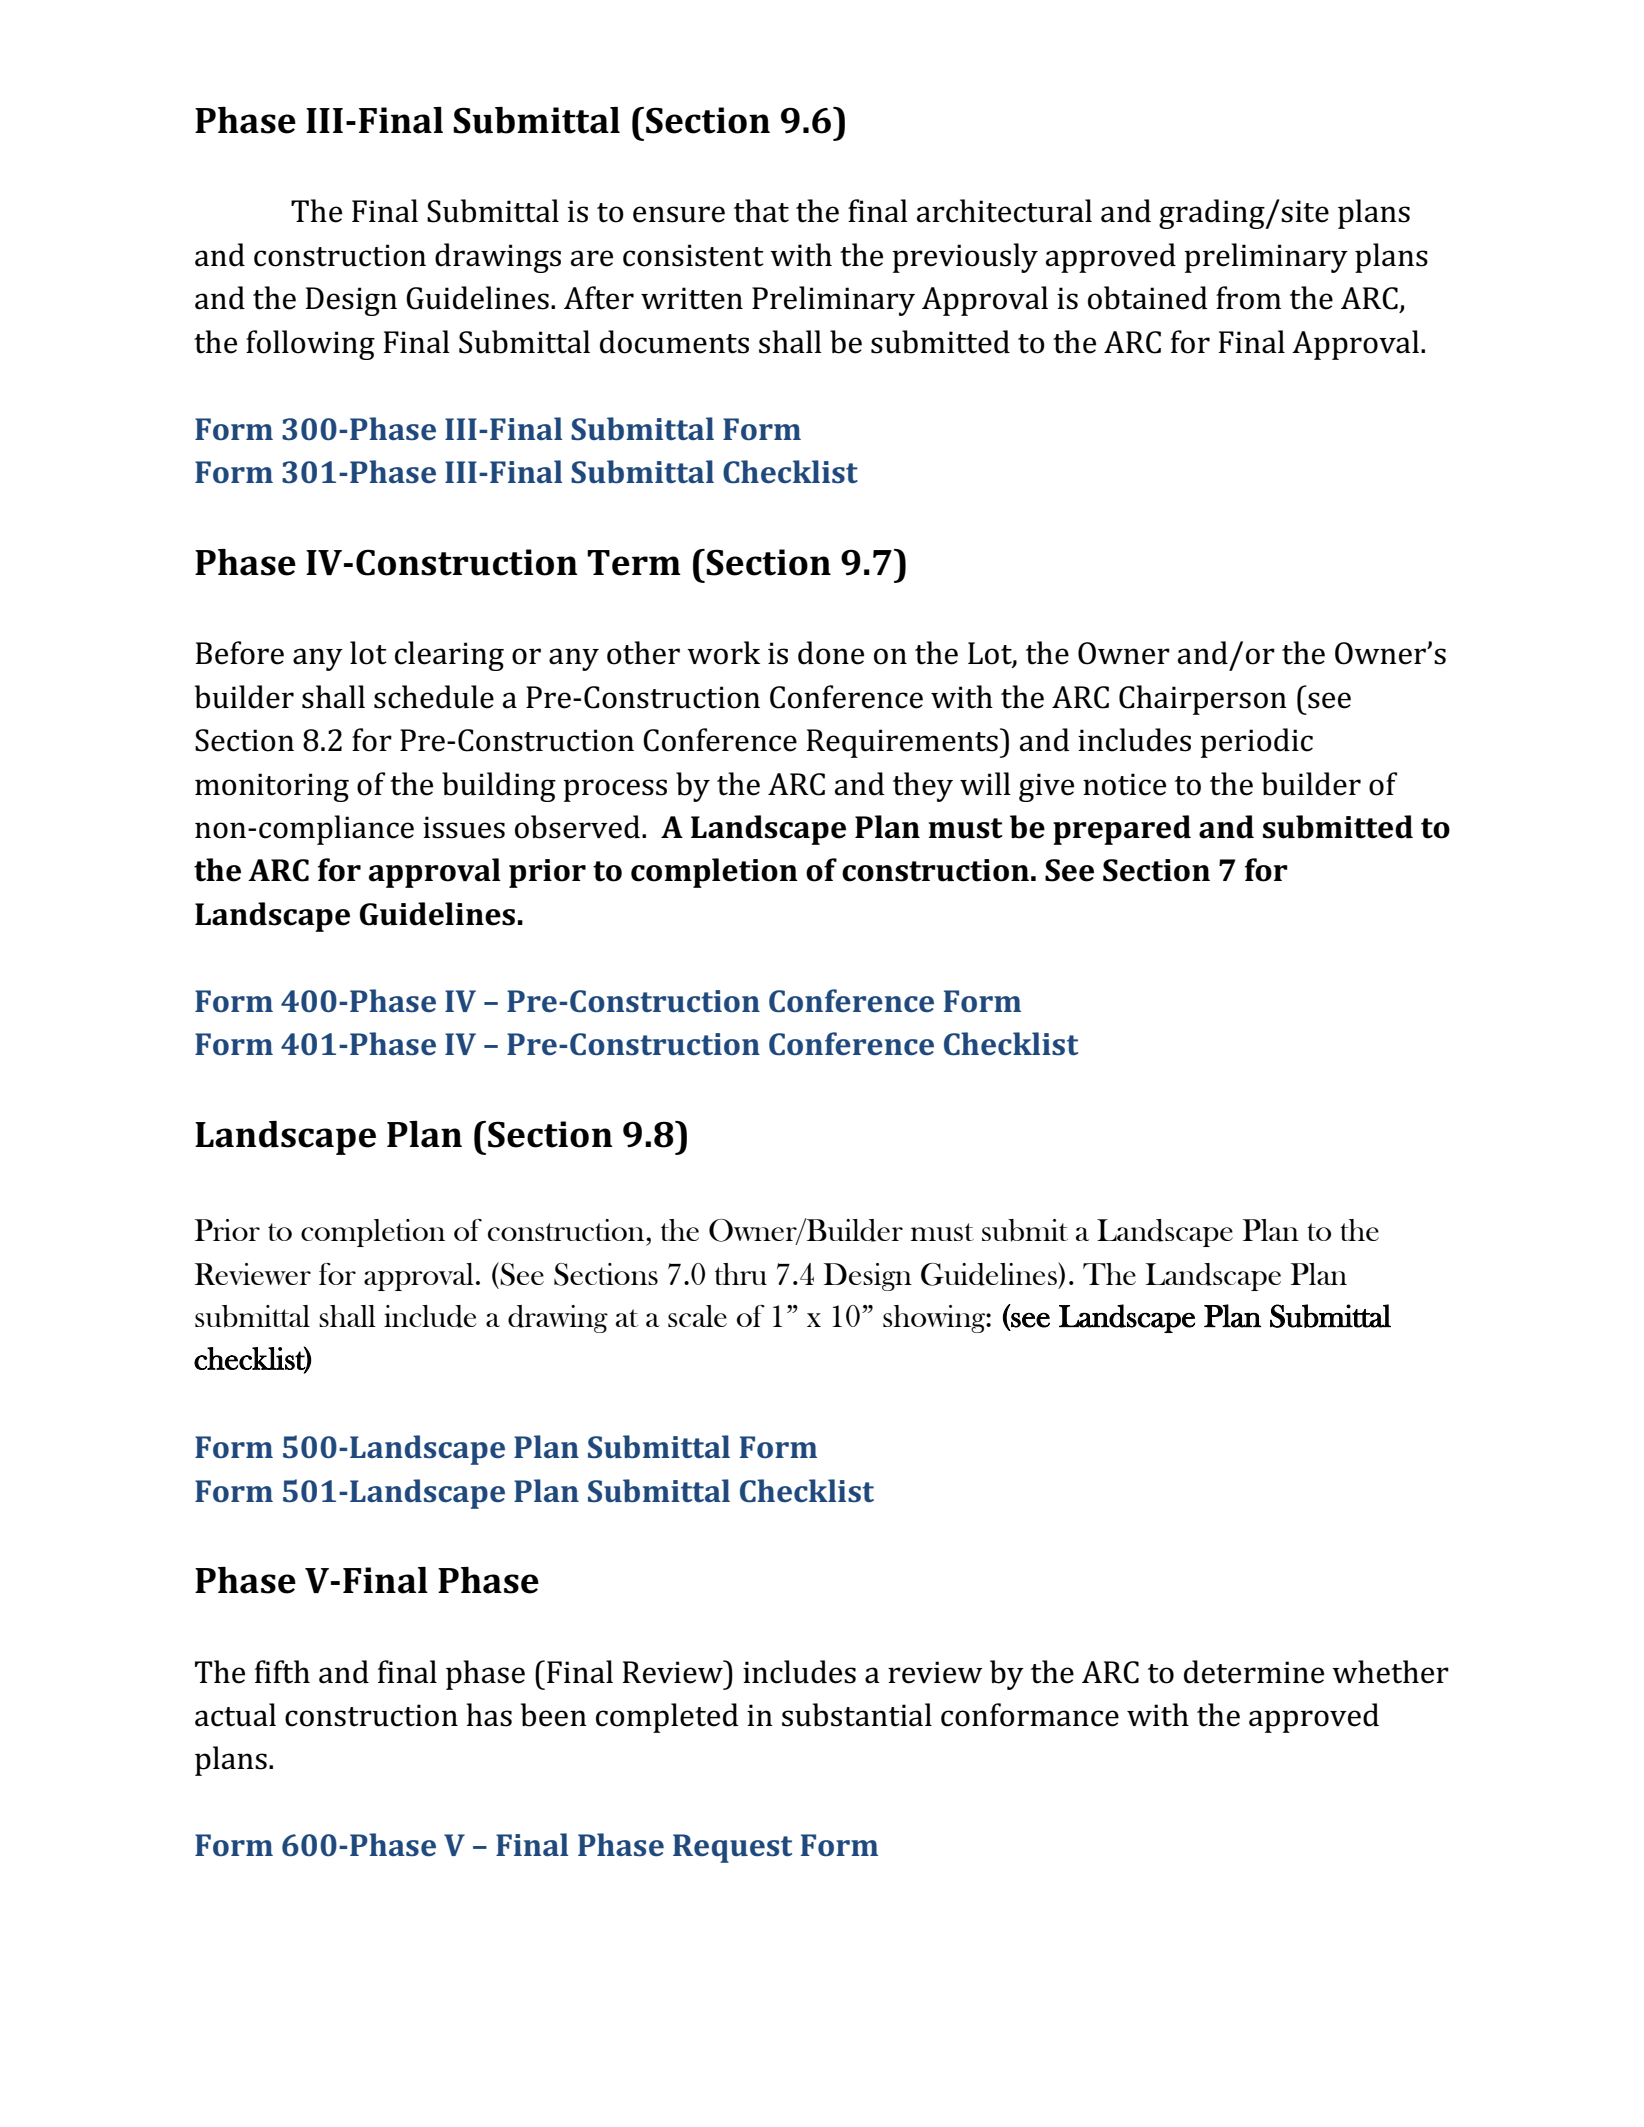  What do you see at coordinates (1256, 743) in the document?
I see `periodic` at bounding box center [1256, 743].
